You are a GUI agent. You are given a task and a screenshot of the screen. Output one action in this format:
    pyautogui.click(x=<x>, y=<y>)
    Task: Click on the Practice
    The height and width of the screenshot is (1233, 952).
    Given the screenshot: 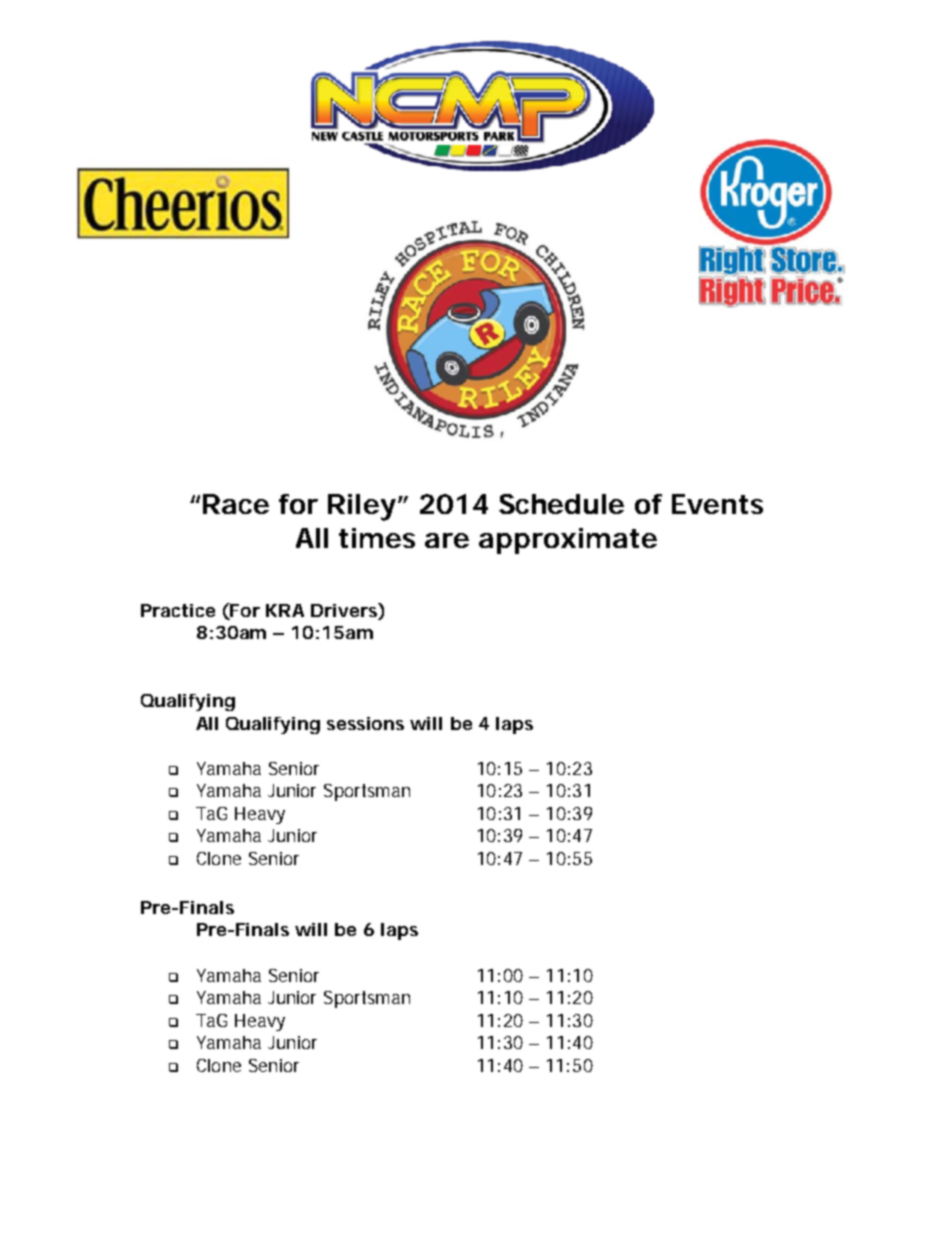 What is the action you would take?
    pyautogui.click(x=178, y=610)
